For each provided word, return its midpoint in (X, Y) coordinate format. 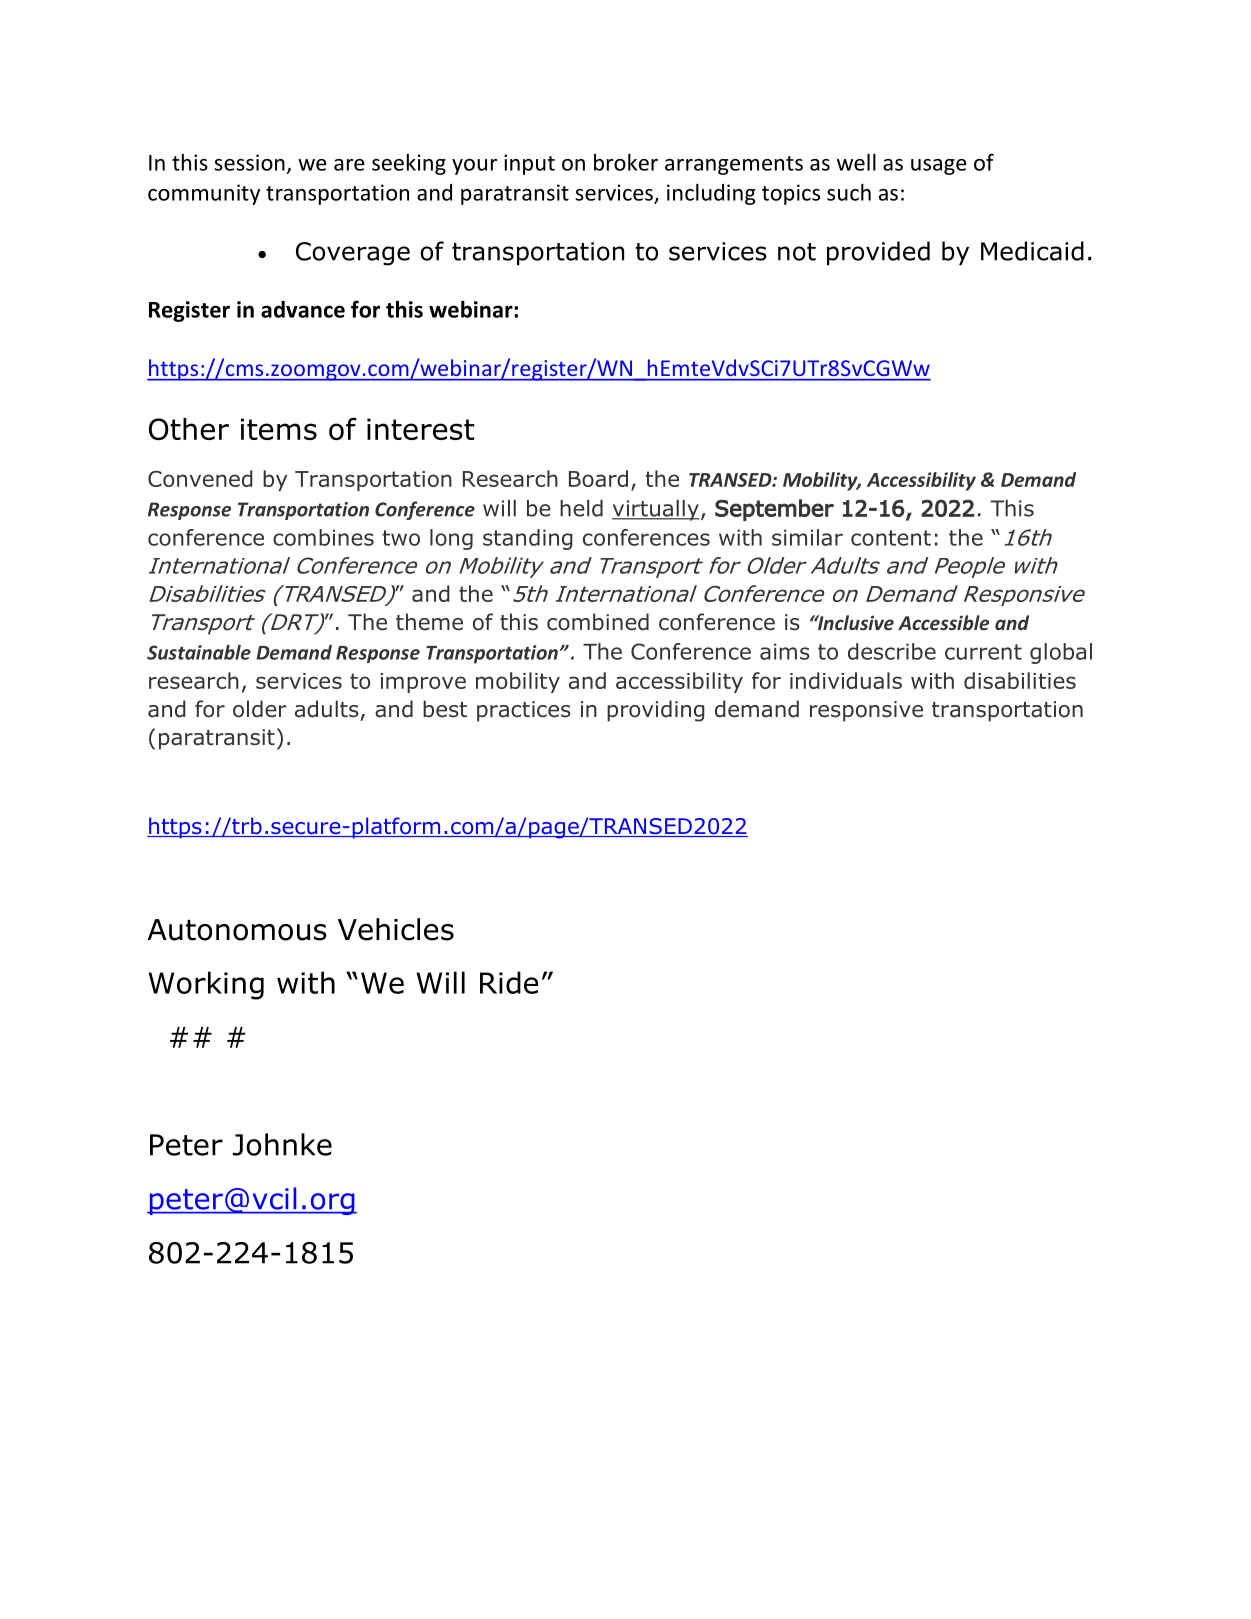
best (445, 709)
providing (656, 711)
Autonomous (237, 930)
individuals (846, 680)
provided (878, 253)
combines (323, 537)
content (891, 538)
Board (598, 478)
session (249, 162)
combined (598, 622)
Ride (509, 982)
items (279, 429)
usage (939, 167)
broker (626, 162)
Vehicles (396, 929)
